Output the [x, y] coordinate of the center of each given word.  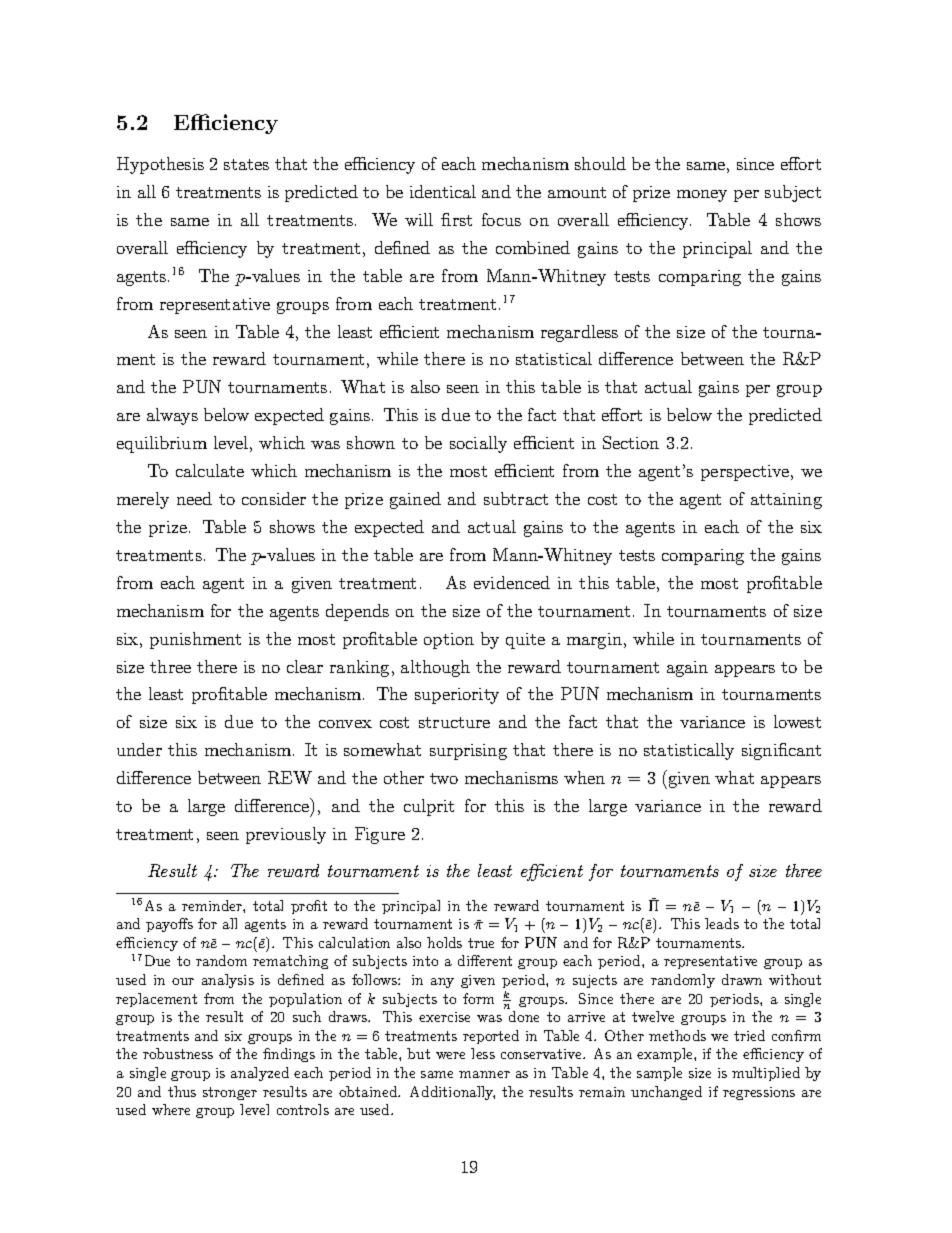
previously [286, 835]
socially [478, 444]
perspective [746, 473]
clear [305, 666]
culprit [429, 807]
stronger [230, 1093]
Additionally [452, 1093]
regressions [759, 1093]
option [449, 641]
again [687, 669]
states [246, 164]
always [172, 416]
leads [722, 923]
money [702, 196]
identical [443, 191]
